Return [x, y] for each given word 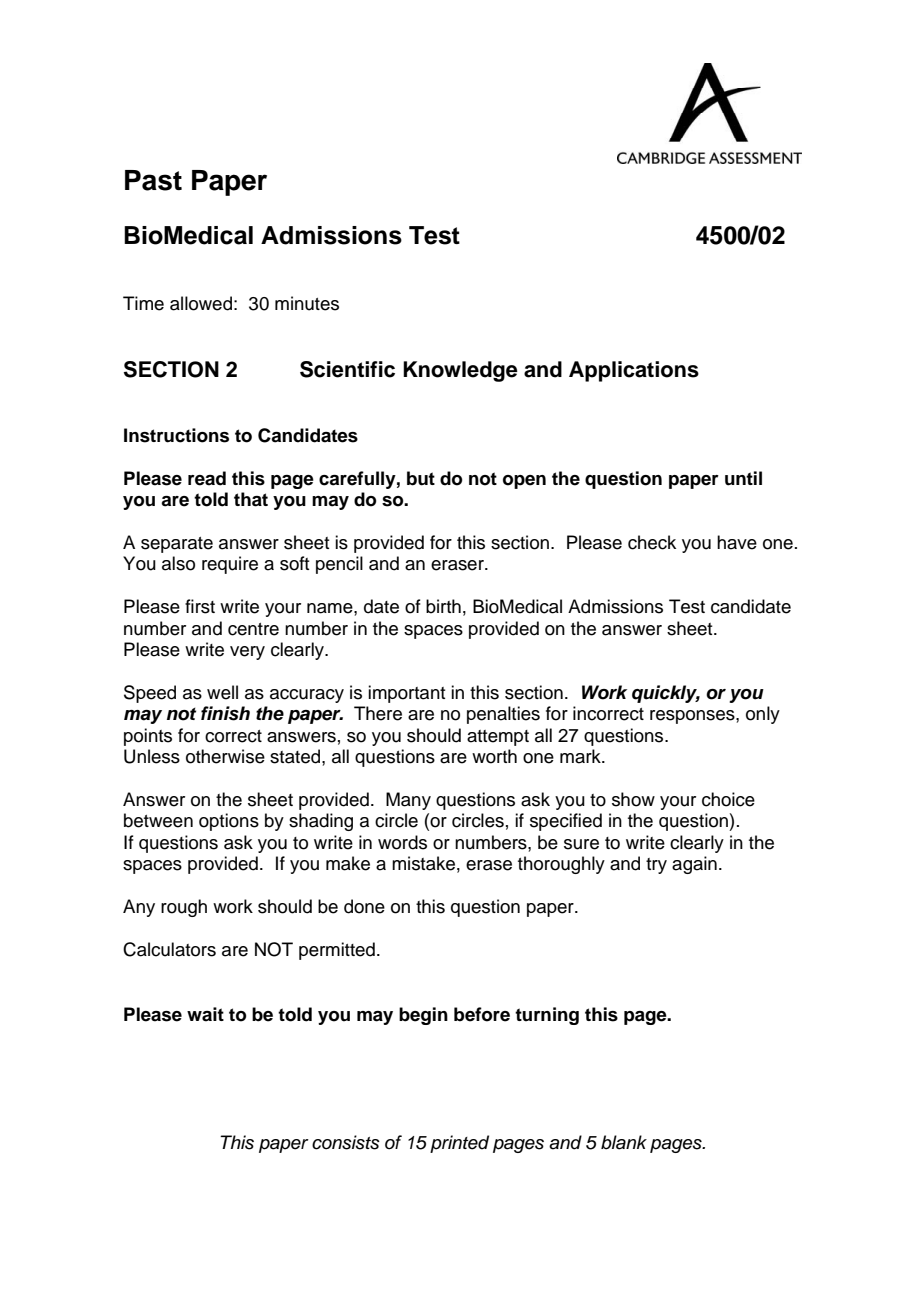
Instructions [176, 435]
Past [153, 180]
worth [494, 756]
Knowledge [460, 371]
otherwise [225, 756]
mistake [423, 863]
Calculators [169, 949]
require [230, 565]
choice [728, 799]
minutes [307, 303]
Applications [634, 371]
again [694, 865]
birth [443, 606]
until [743, 478]
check [652, 542]
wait [205, 1014]
